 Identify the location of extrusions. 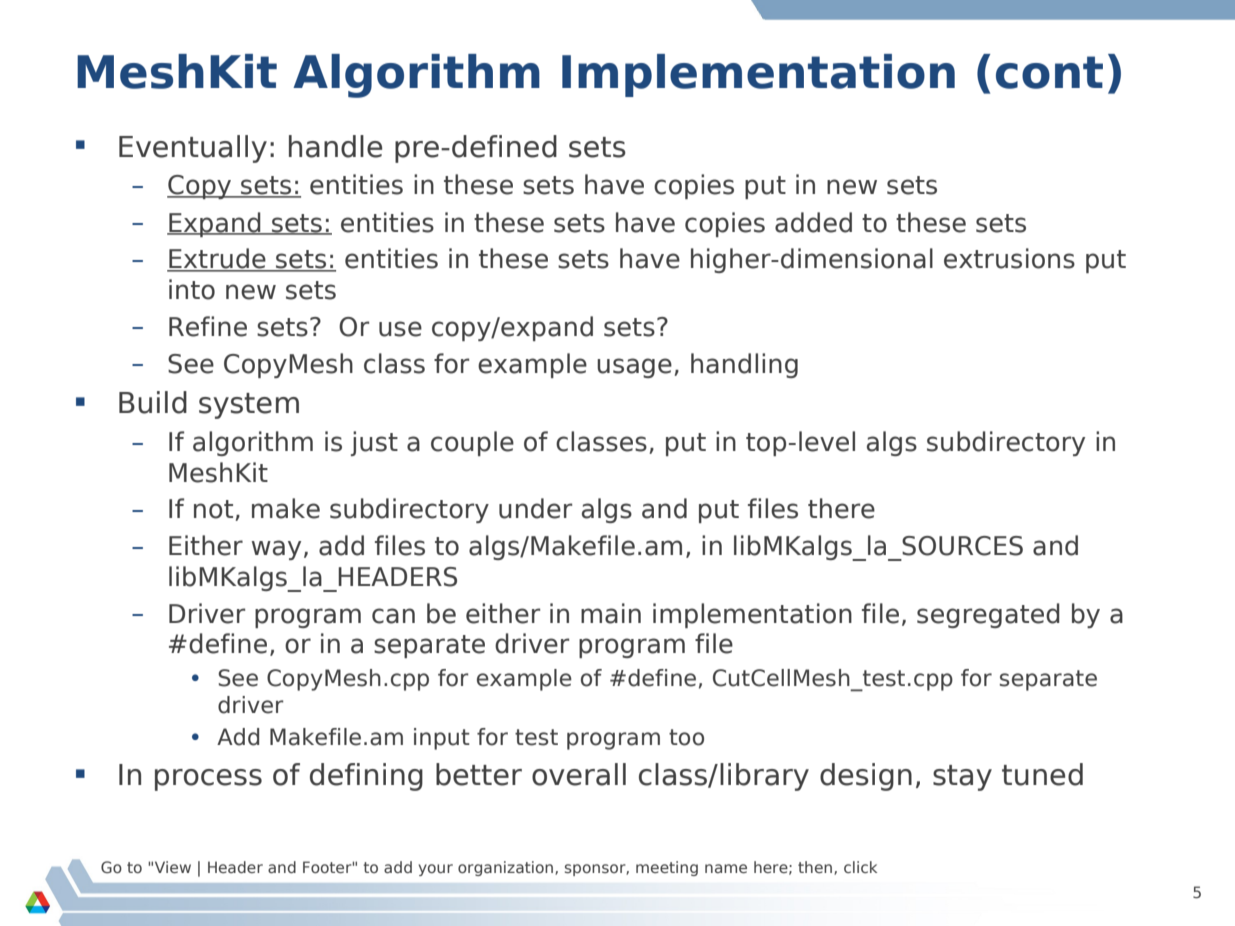
(1009, 258).
